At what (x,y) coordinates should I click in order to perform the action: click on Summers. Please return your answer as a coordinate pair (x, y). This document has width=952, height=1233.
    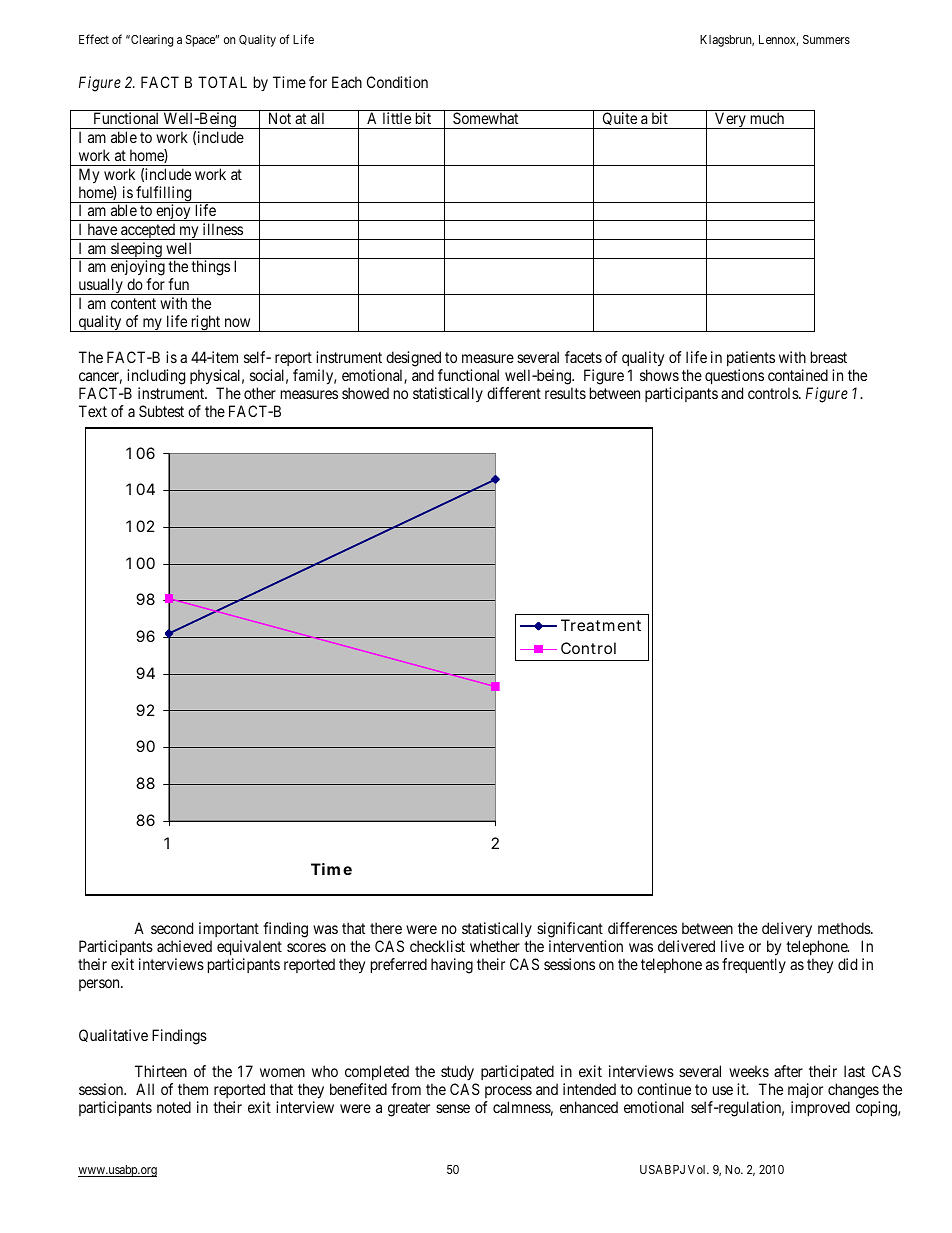
    Looking at the image, I should click on (826, 39).
